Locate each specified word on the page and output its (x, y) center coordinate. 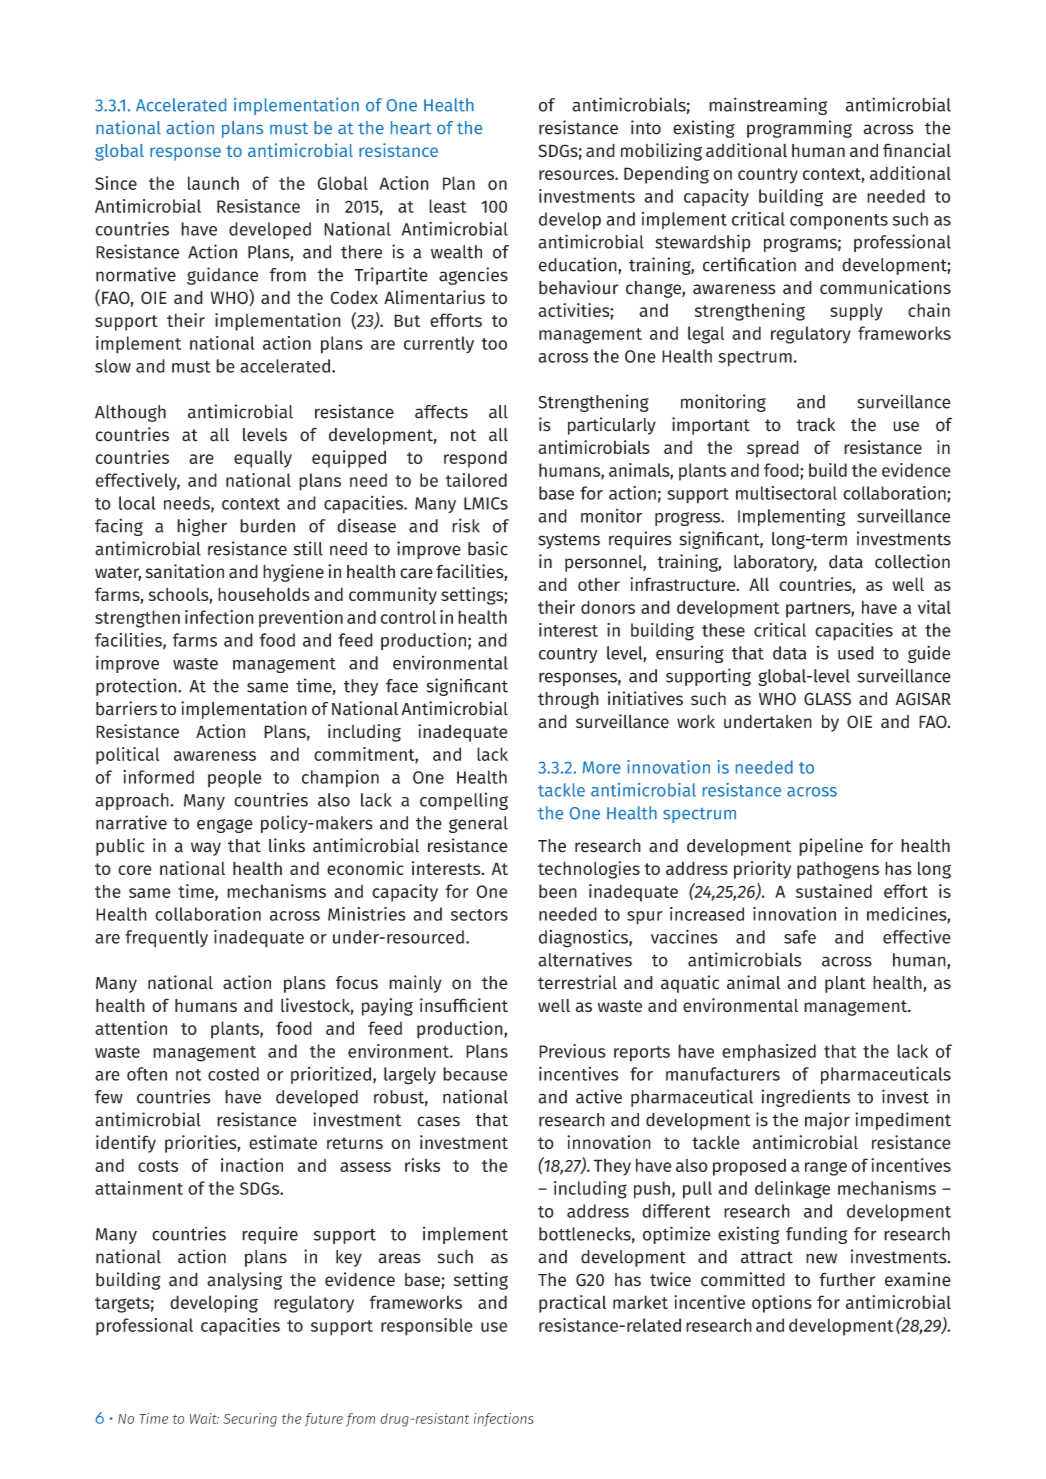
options (782, 1304)
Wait (204, 1418)
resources (577, 175)
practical (572, 1304)
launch (213, 183)
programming (799, 129)
